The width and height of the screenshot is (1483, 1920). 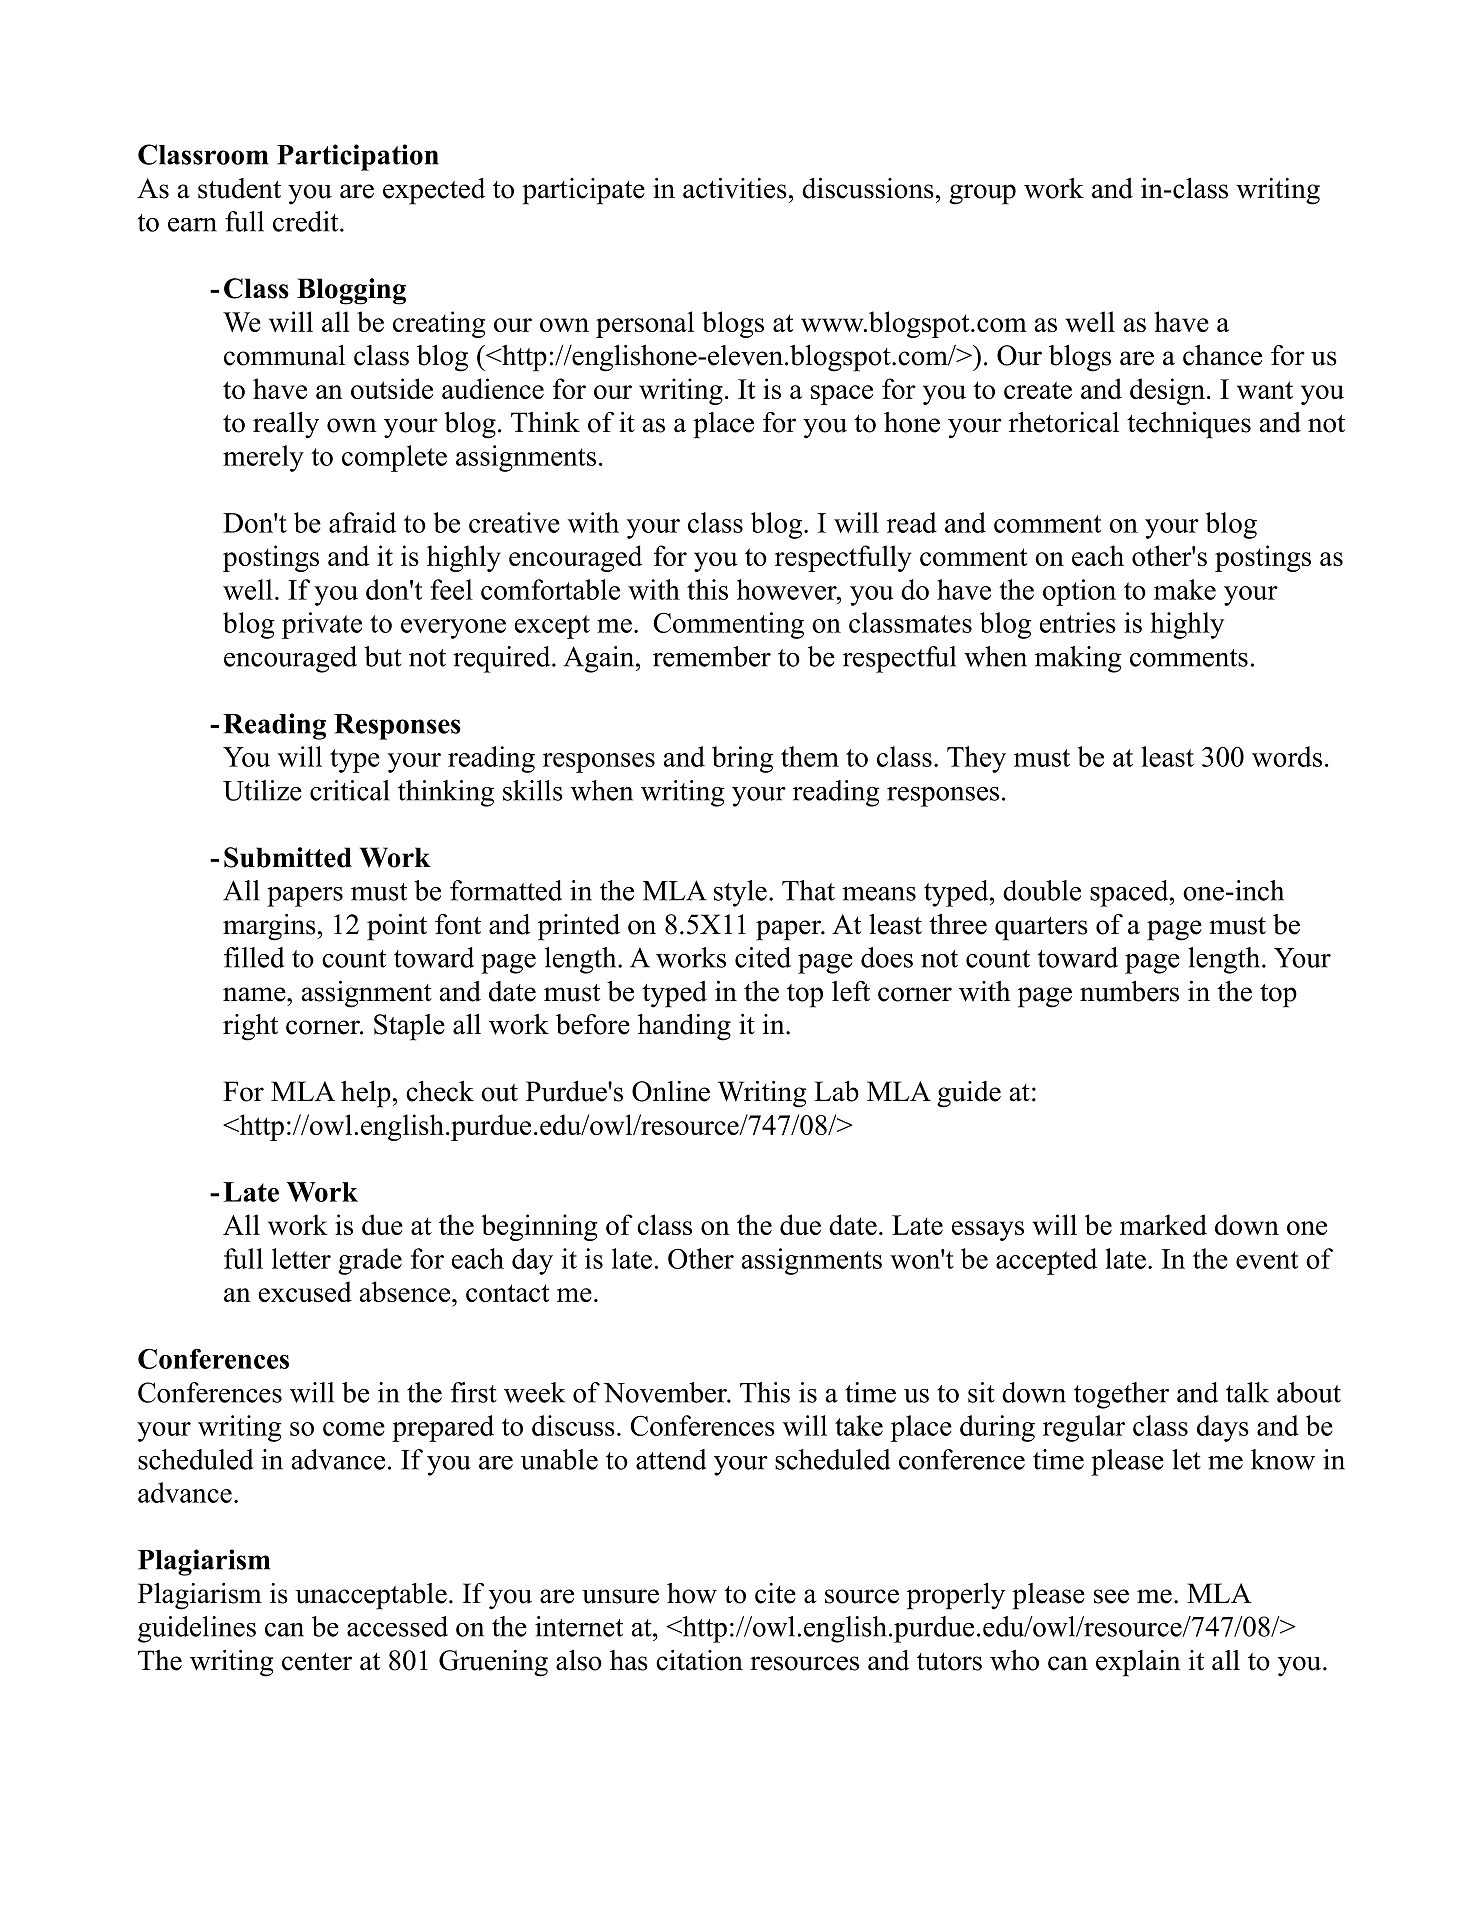 I want to click on numbers, so click(x=1129, y=991).
